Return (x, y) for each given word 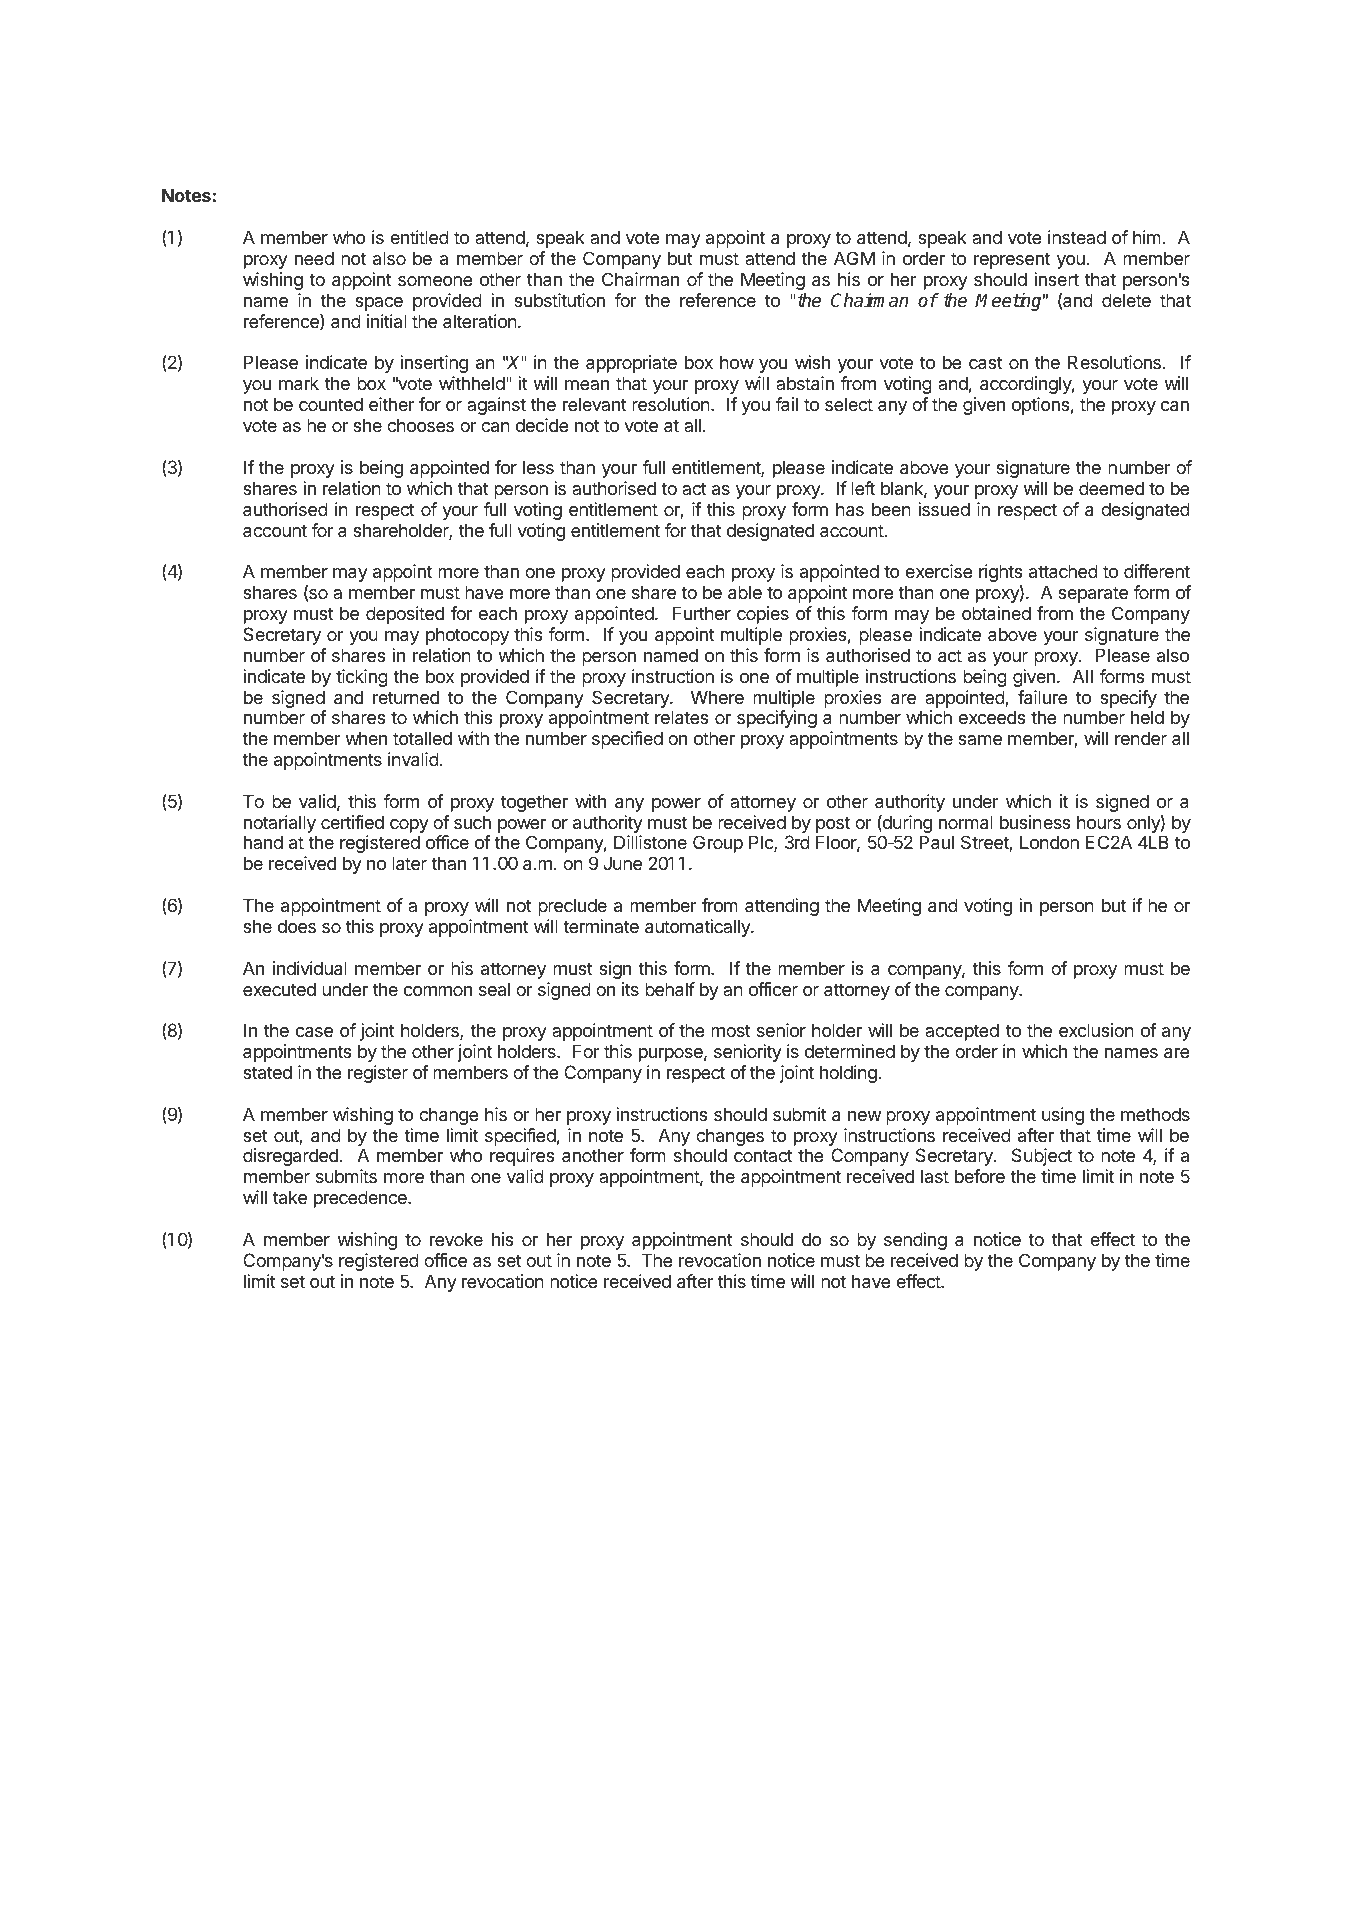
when (366, 738)
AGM (854, 258)
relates (681, 717)
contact (763, 1155)
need (314, 258)
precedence (361, 1199)
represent (1012, 260)
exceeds (992, 717)
